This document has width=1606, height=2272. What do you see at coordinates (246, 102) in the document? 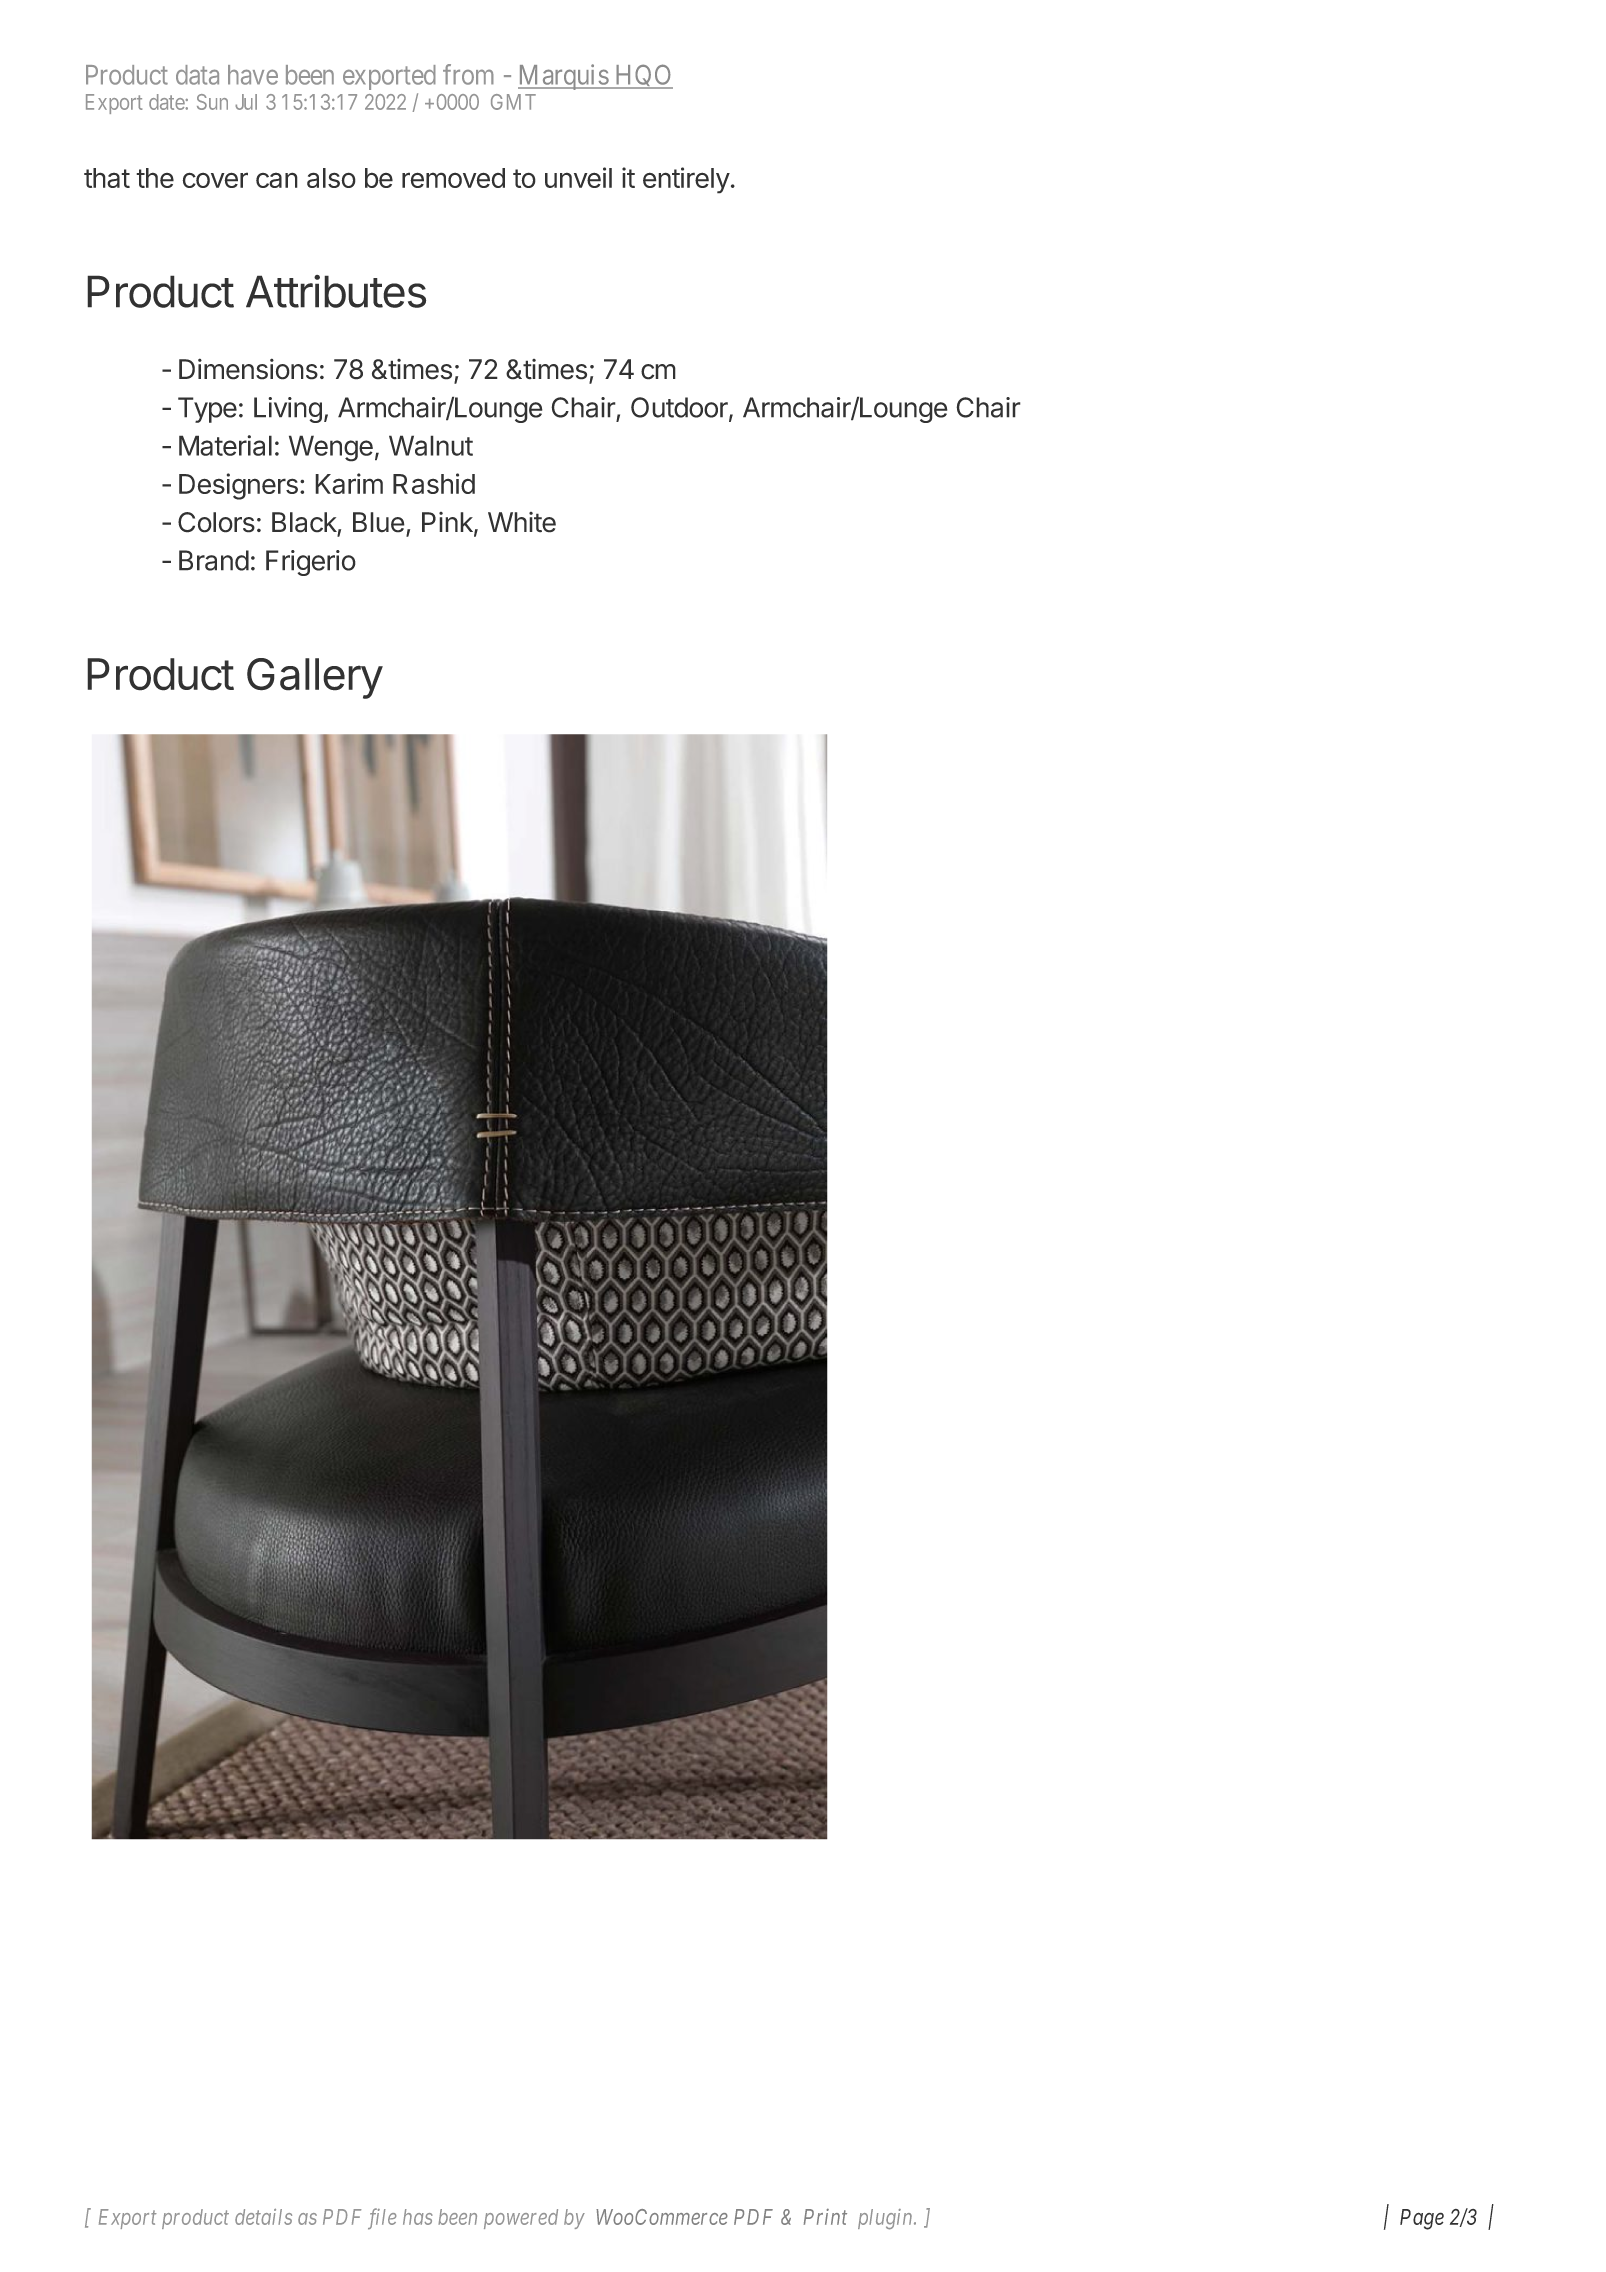
I see `Jul` at bounding box center [246, 102].
